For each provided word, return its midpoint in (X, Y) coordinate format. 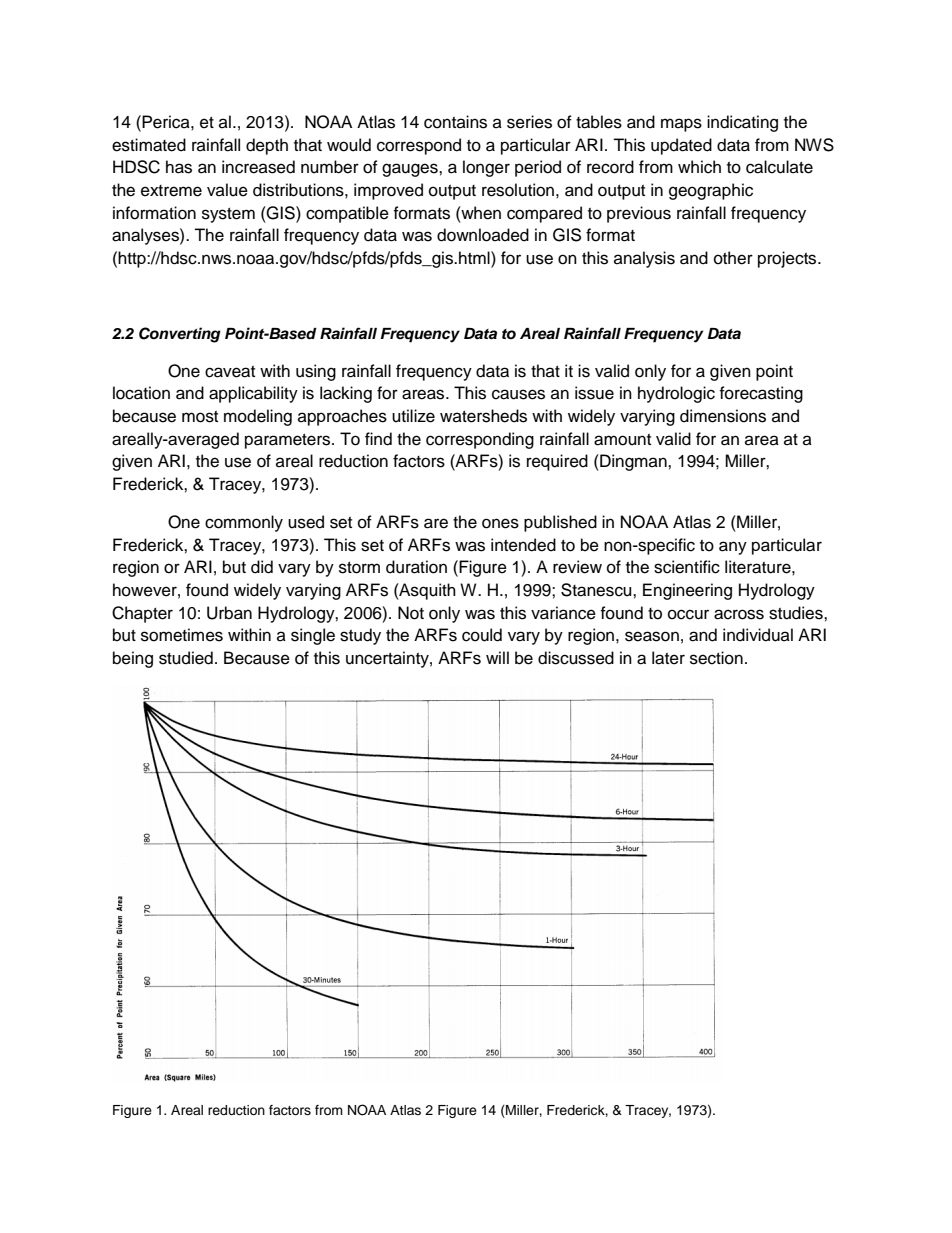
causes (518, 394)
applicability (253, 394)
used (306, 522)
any (733, 548)
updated (681, 146)
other (733, 258)
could (482, 635)
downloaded (483, 235)
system (228, 215)
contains (455, 122)
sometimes (182, 635)
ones (500, 523)
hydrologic (676, 394)
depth (267, 146)
